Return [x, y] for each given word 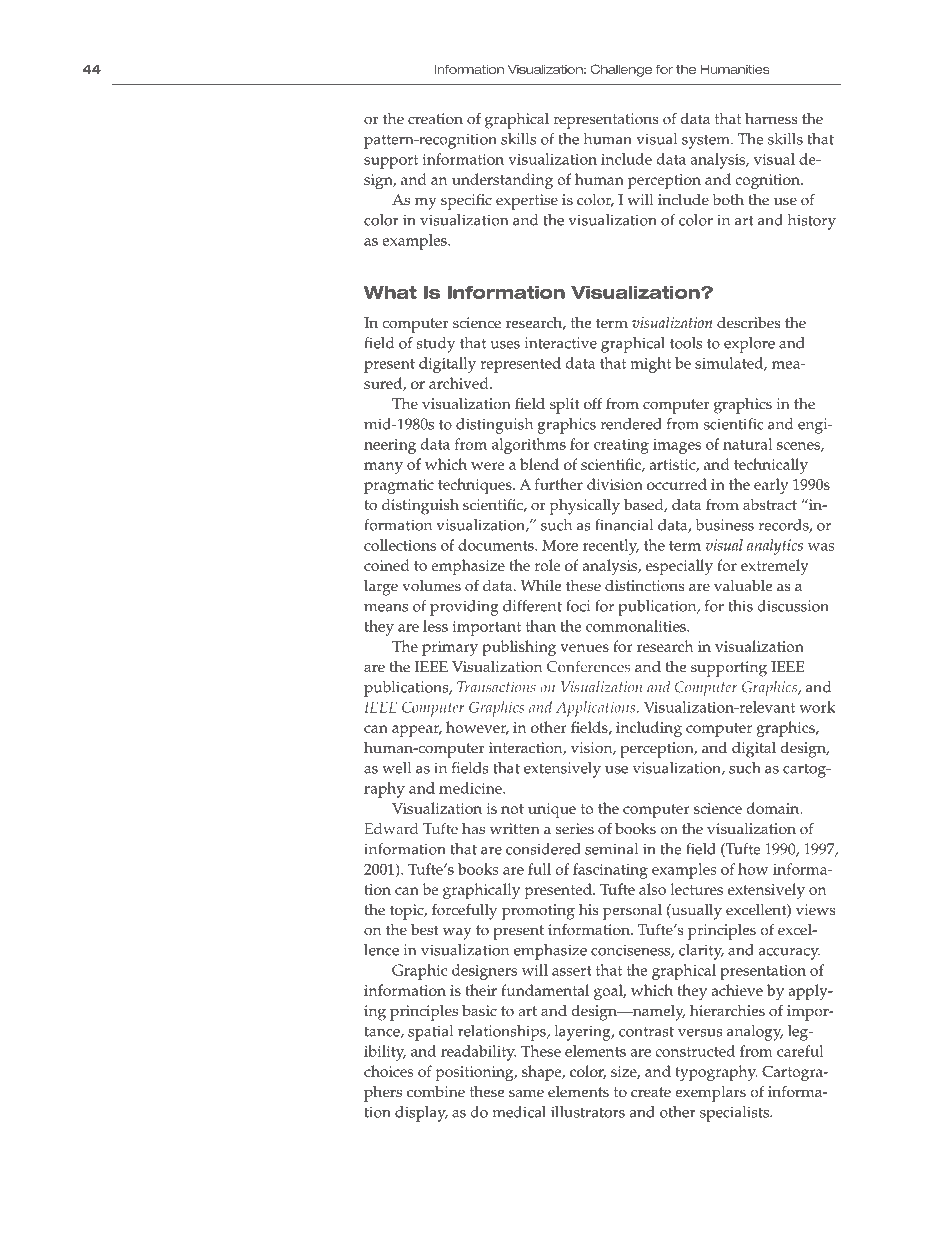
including [649, 729]
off [593, 403]
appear [417, 731]
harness [771, 118]
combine [436, 1092]
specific [466, 201]
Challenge [621, 70]
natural [748, 444]
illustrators [588, 1112]
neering [390, 446]
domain [774, 808]
